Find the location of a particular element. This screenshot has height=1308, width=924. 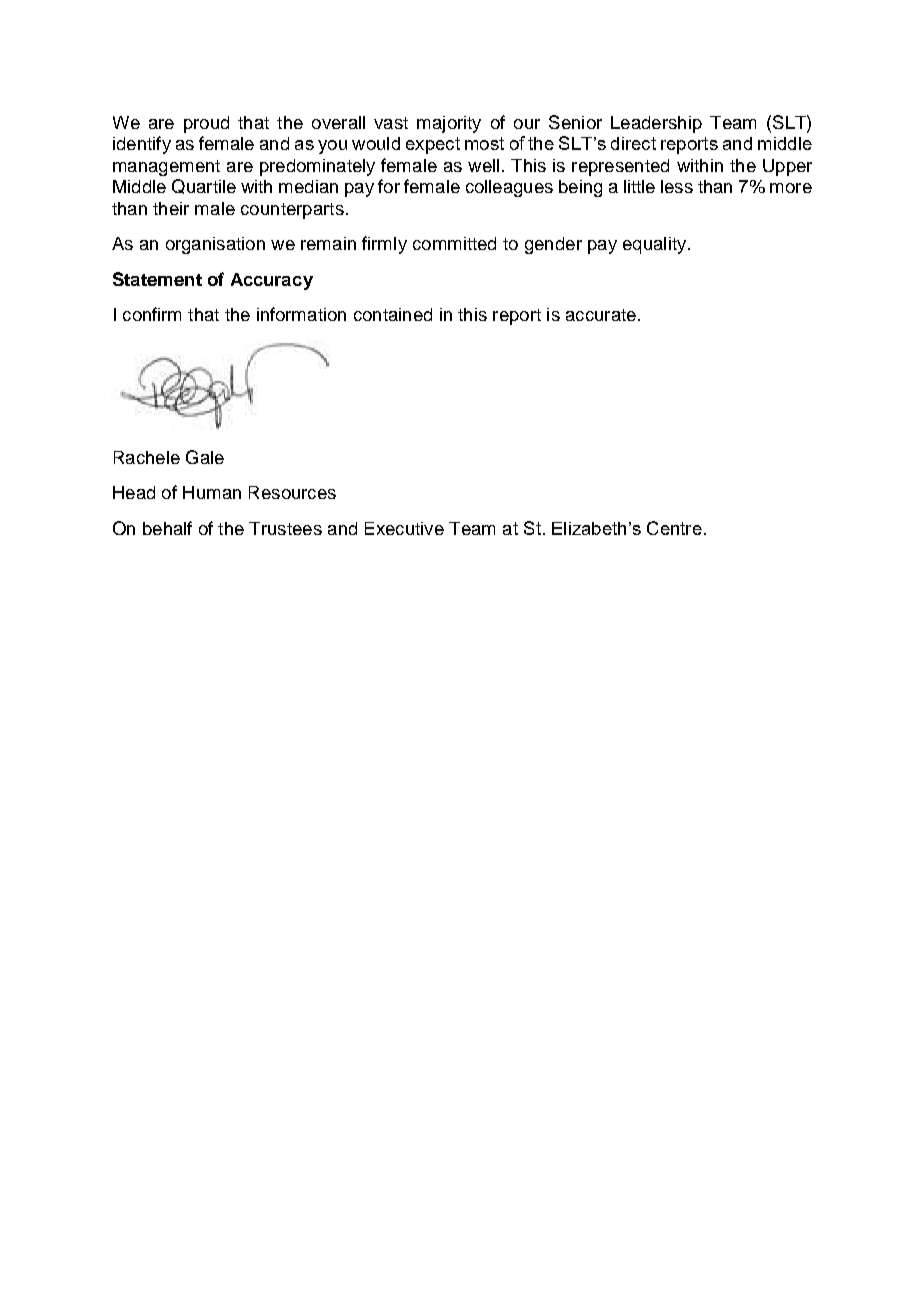

Centre is located at coordinates (674, 528).
